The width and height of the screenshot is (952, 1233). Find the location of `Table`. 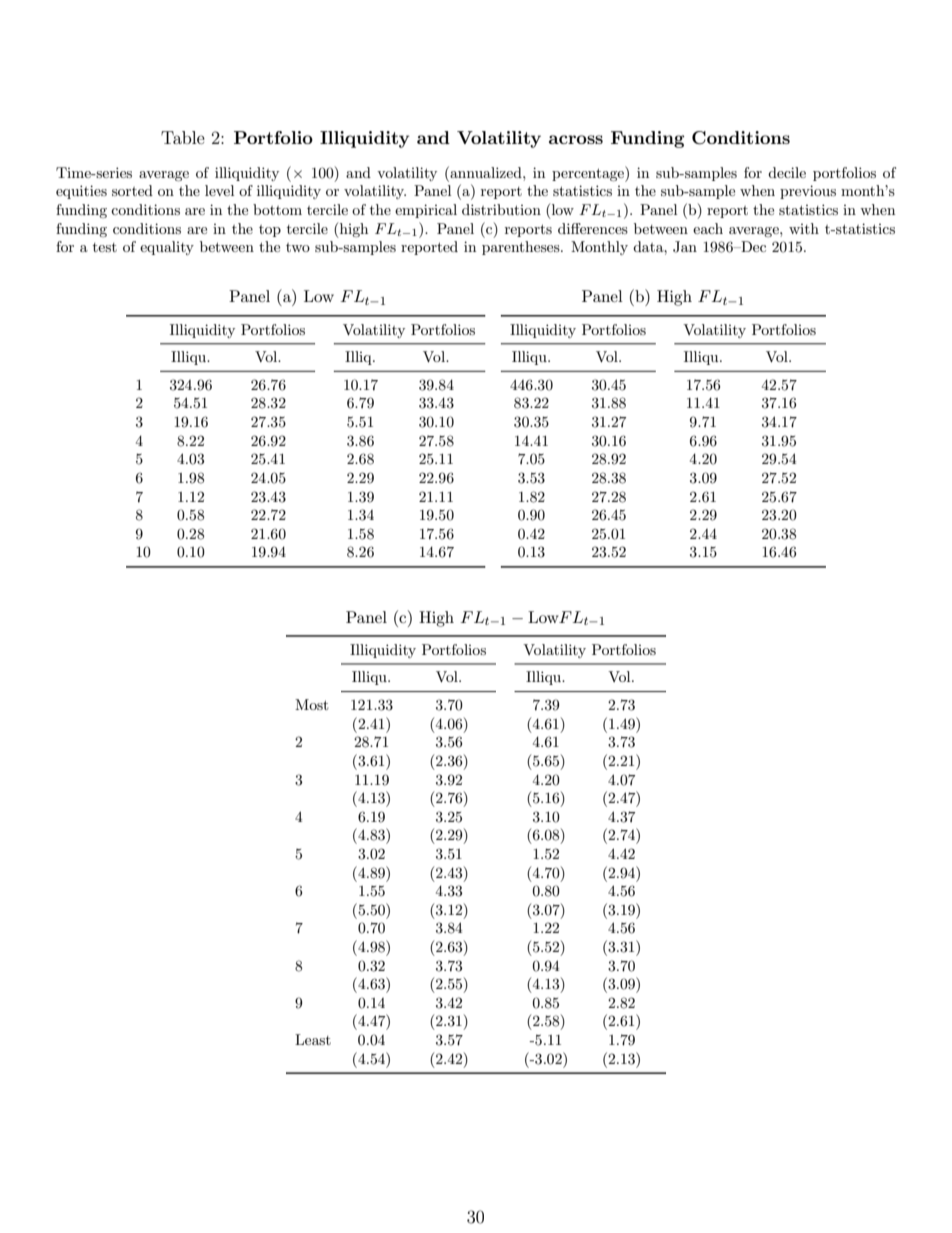

Table is located at coordinates (183, 137).
